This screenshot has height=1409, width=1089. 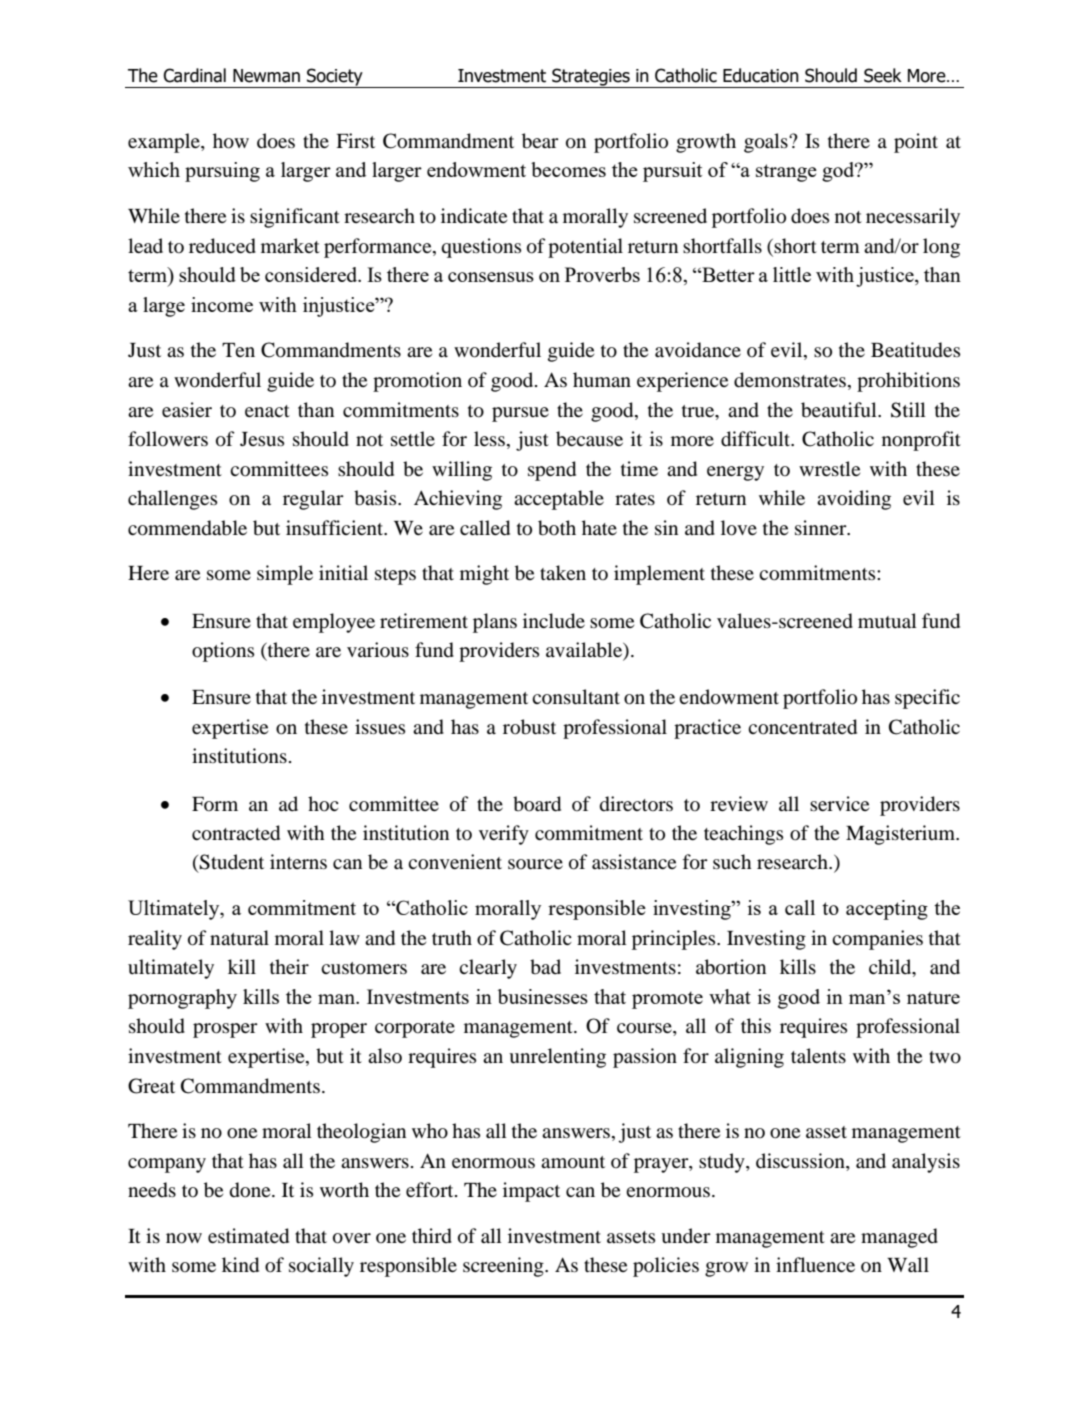 I want to click on estimated, so click(x=248, y=1236).
